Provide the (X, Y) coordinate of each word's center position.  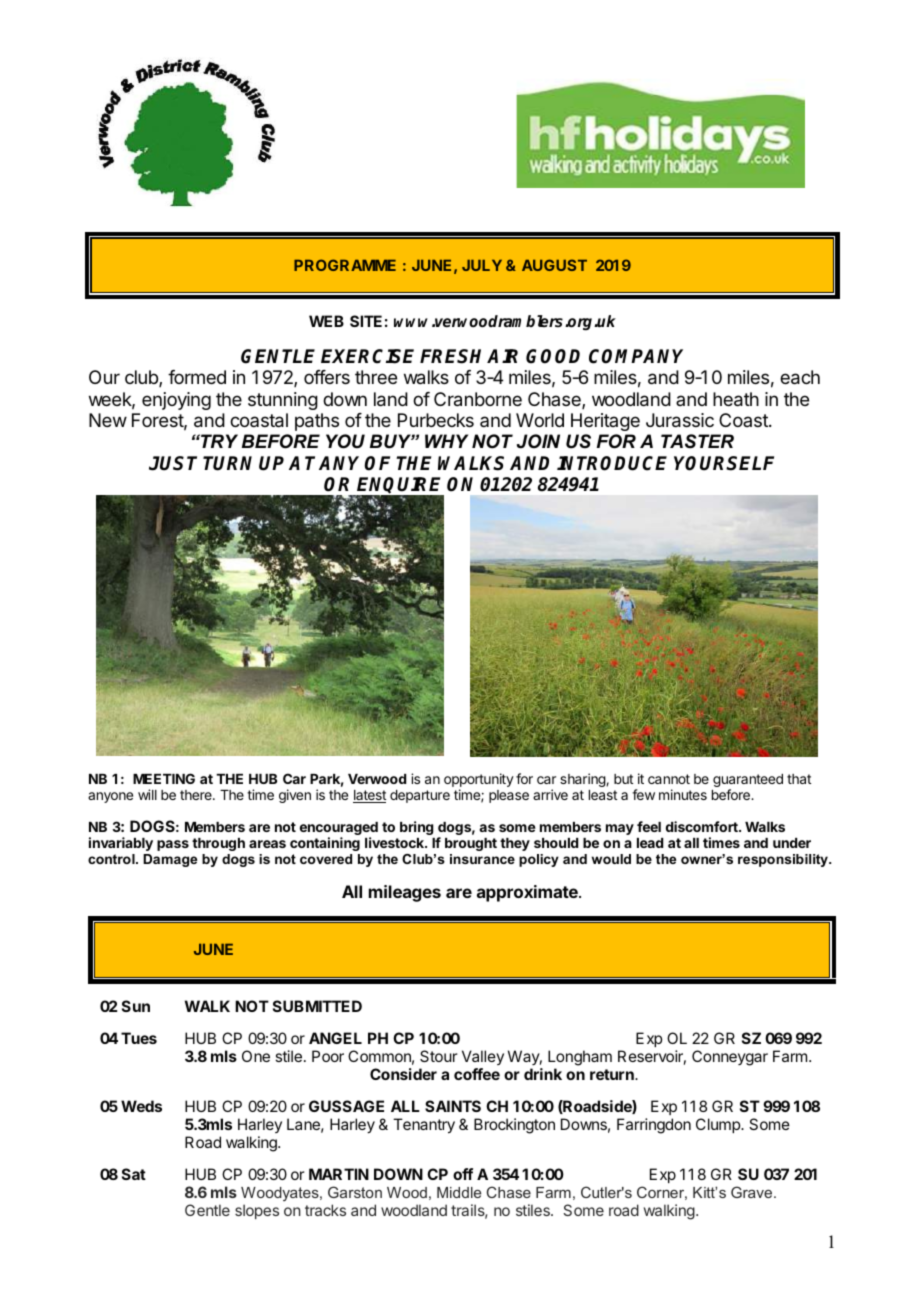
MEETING (164, 778)
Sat (134, 1174)
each (800, 377)
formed (197, 377)
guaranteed (748, 782)
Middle (459, 1192)
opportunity (479, 781)
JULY (482, 265)
